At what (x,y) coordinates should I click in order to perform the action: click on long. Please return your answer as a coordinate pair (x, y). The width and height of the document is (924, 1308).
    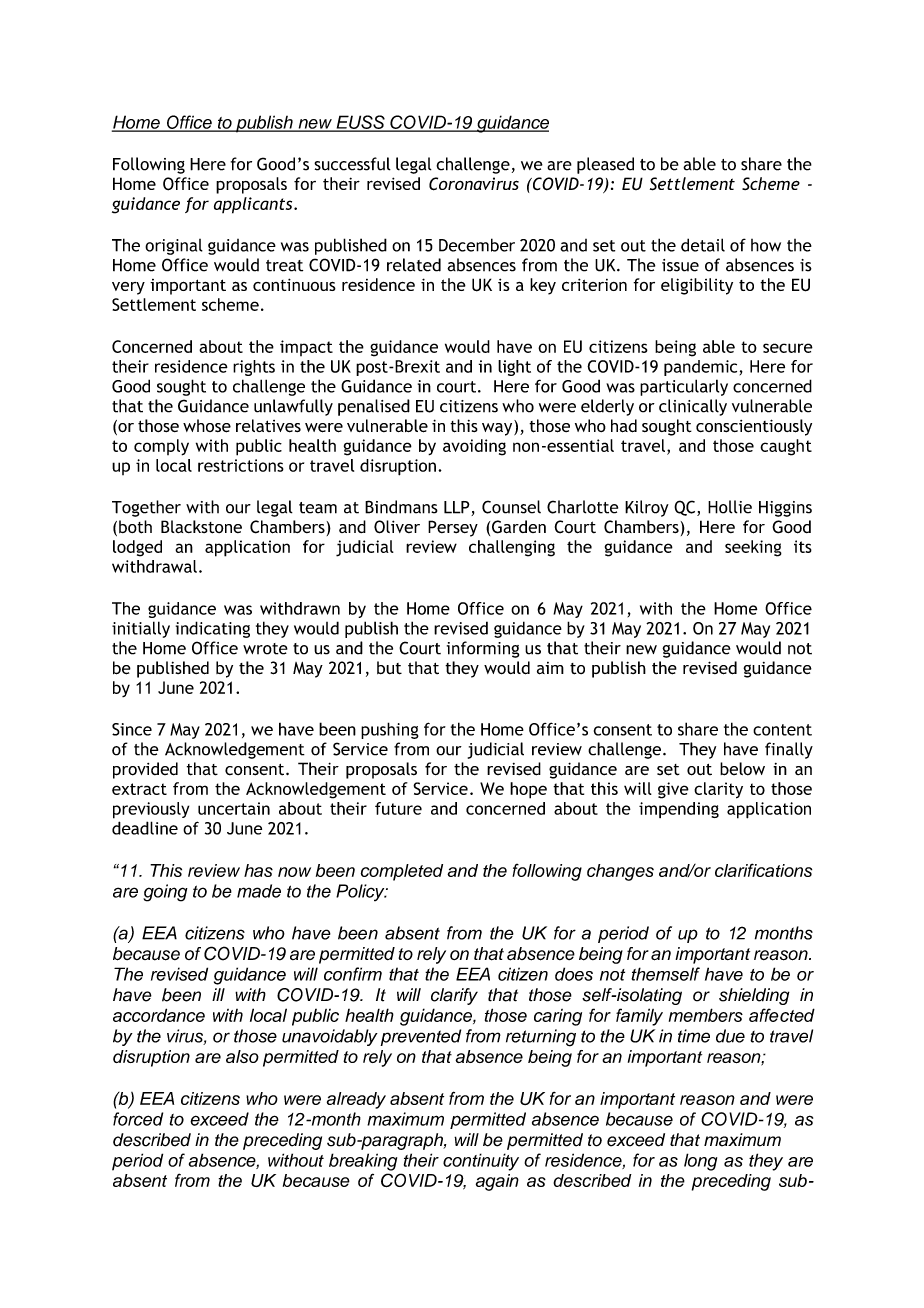
    Looking at the image, I should click on (700, 1162).
